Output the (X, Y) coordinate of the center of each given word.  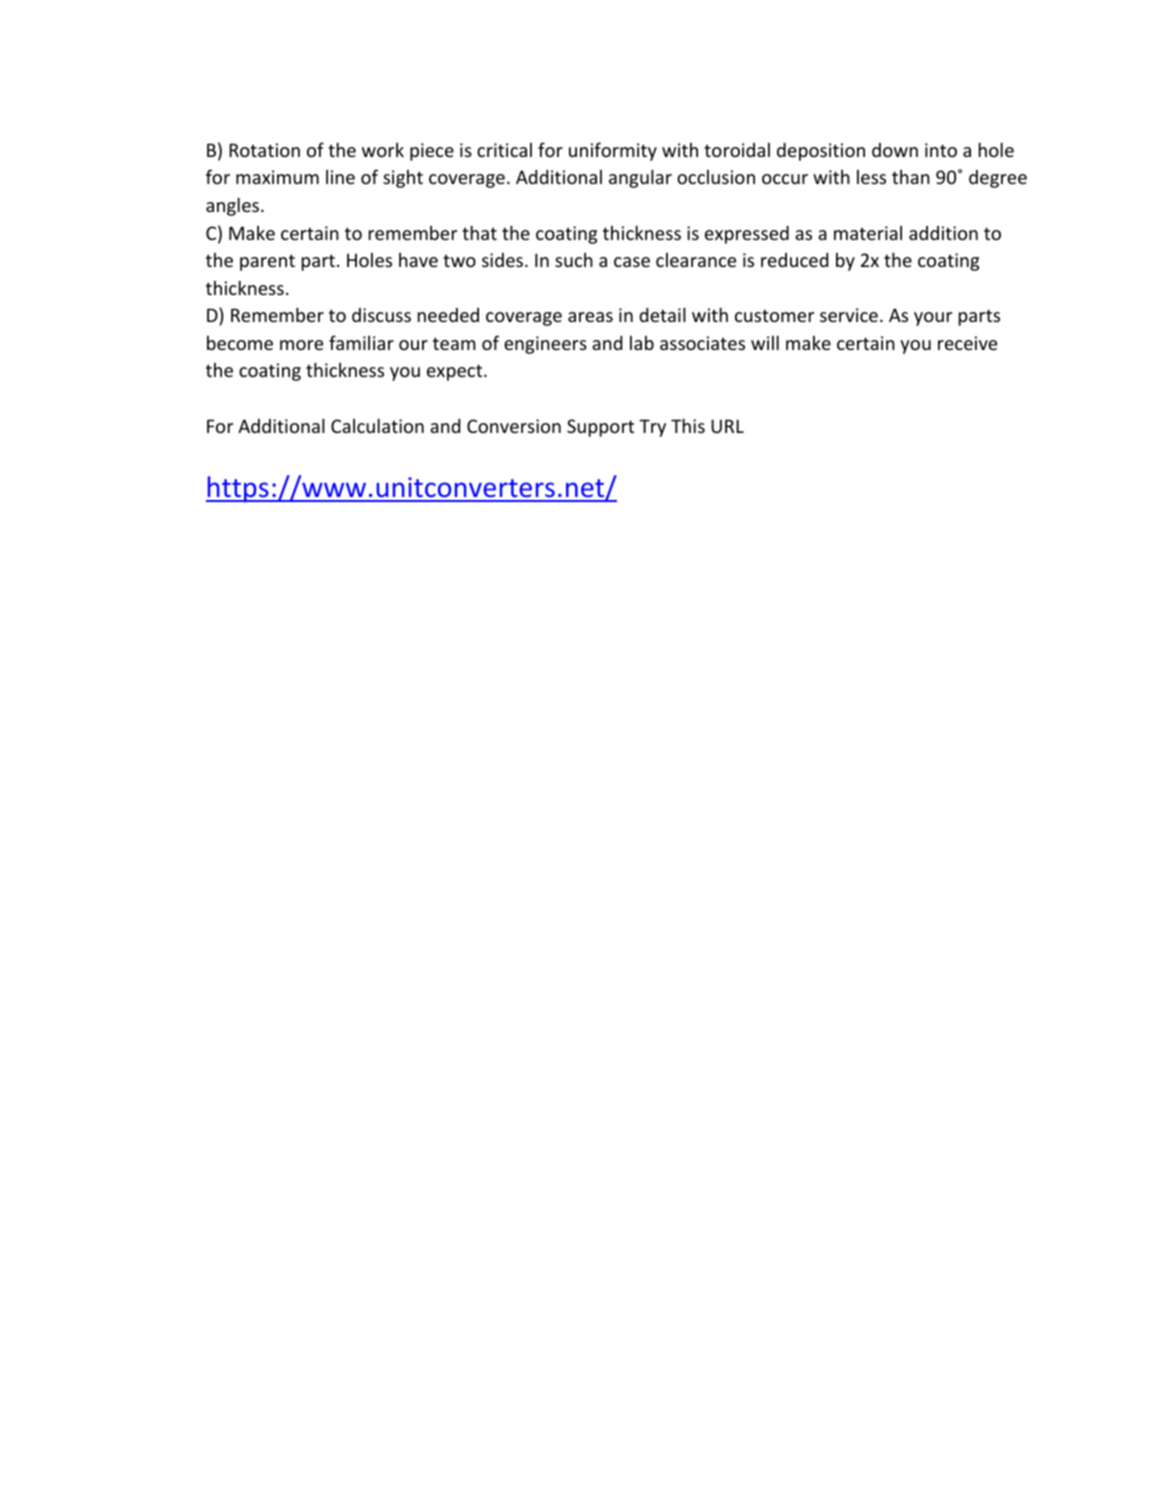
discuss (381, 315)
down (895, 150)
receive (967, 343)
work (383, 150)
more (301, 345)
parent (267, 262)
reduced (794, 260)
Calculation (377, 425)
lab (642, 343)
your (933, 319)
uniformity (613, 151)
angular (640, 178)
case (632, 262)
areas (590, 317)
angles (232, 206)
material (868, 233)
